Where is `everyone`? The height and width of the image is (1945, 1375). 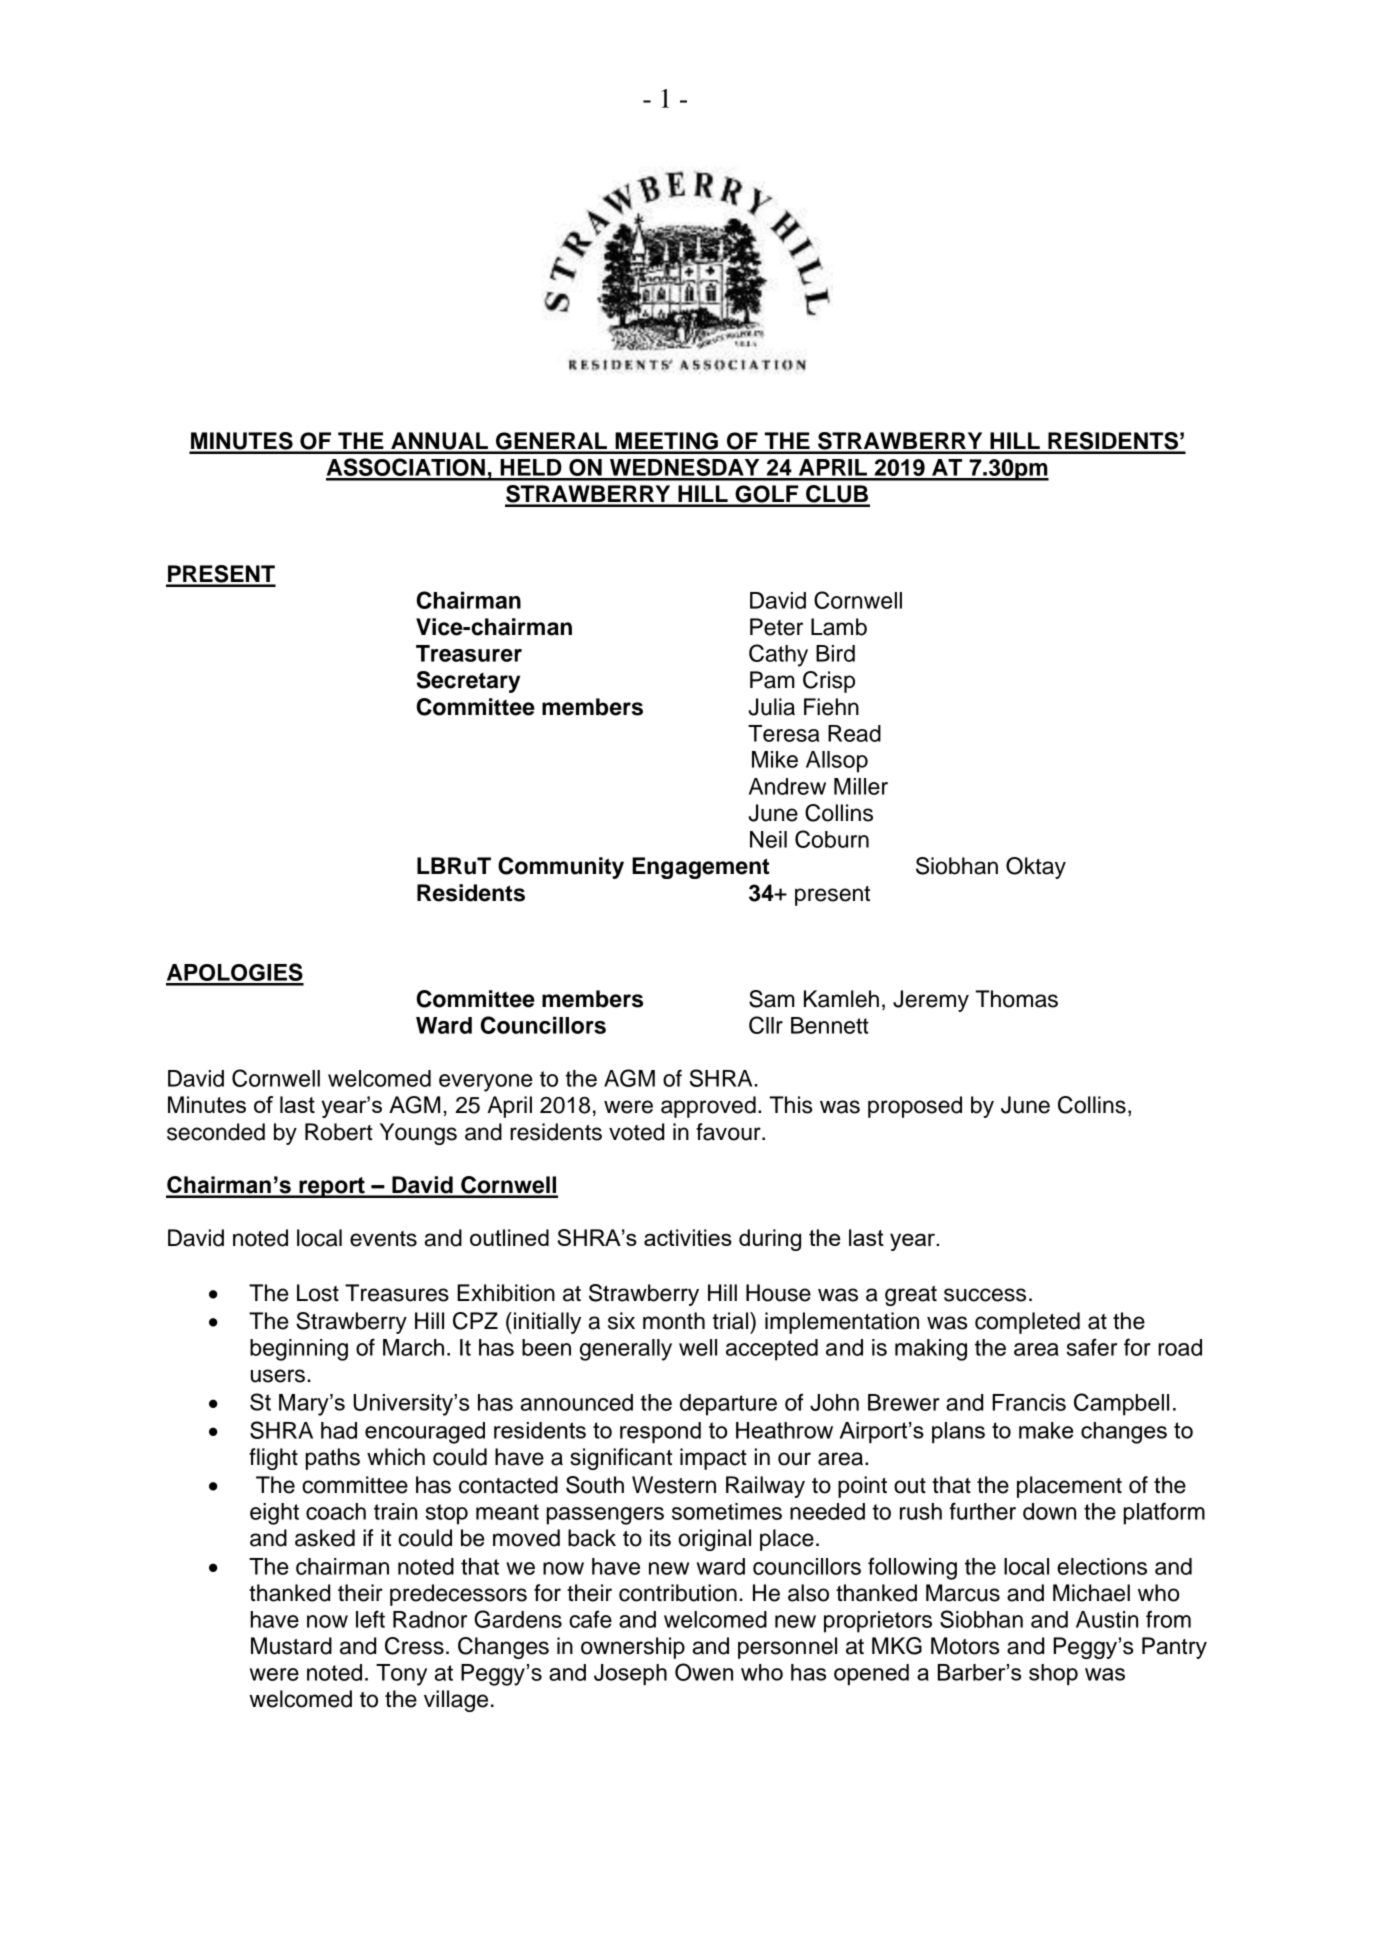 everyone is located at coordinates (486, 1083).
